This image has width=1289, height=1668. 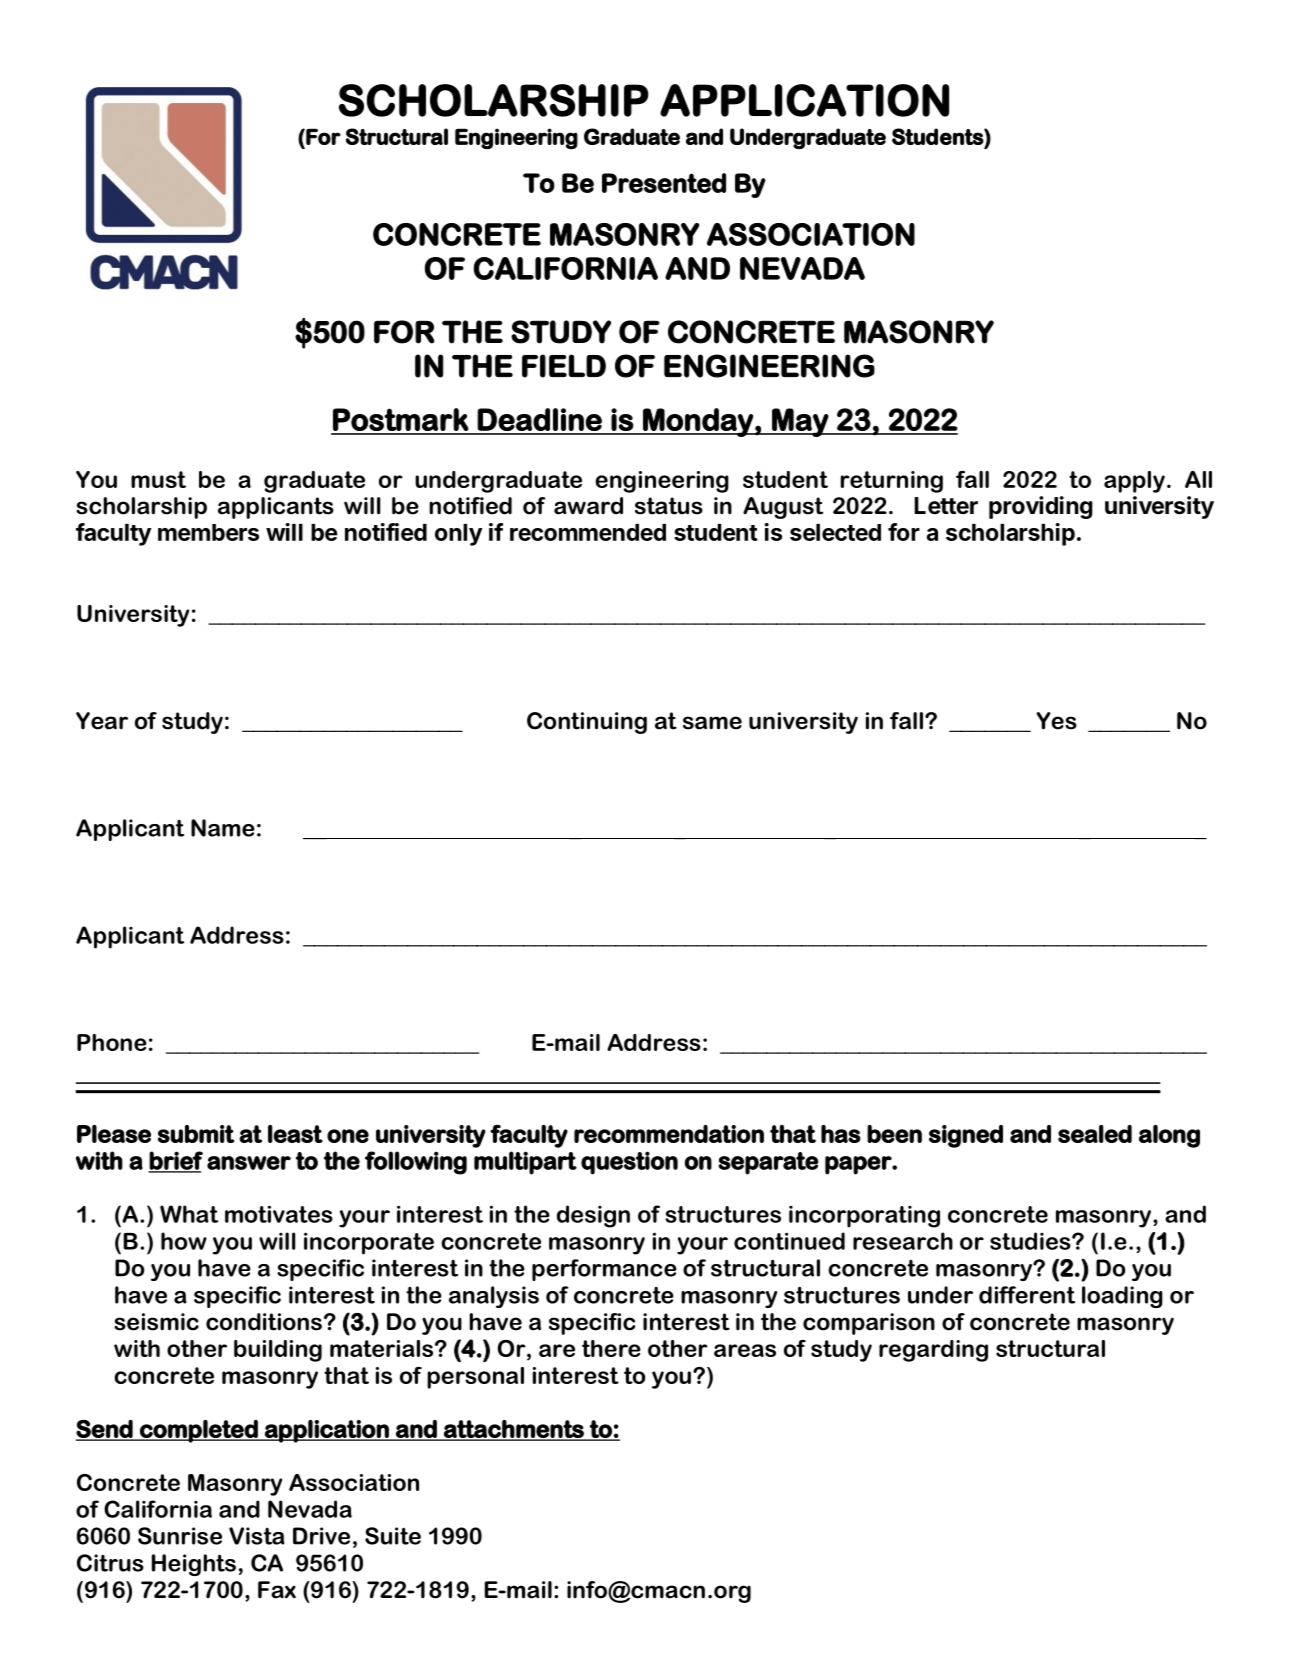 What do you see at coordinates (514, 1430) in the image?
I see `attachments` at bounding box center [514, 1430].
